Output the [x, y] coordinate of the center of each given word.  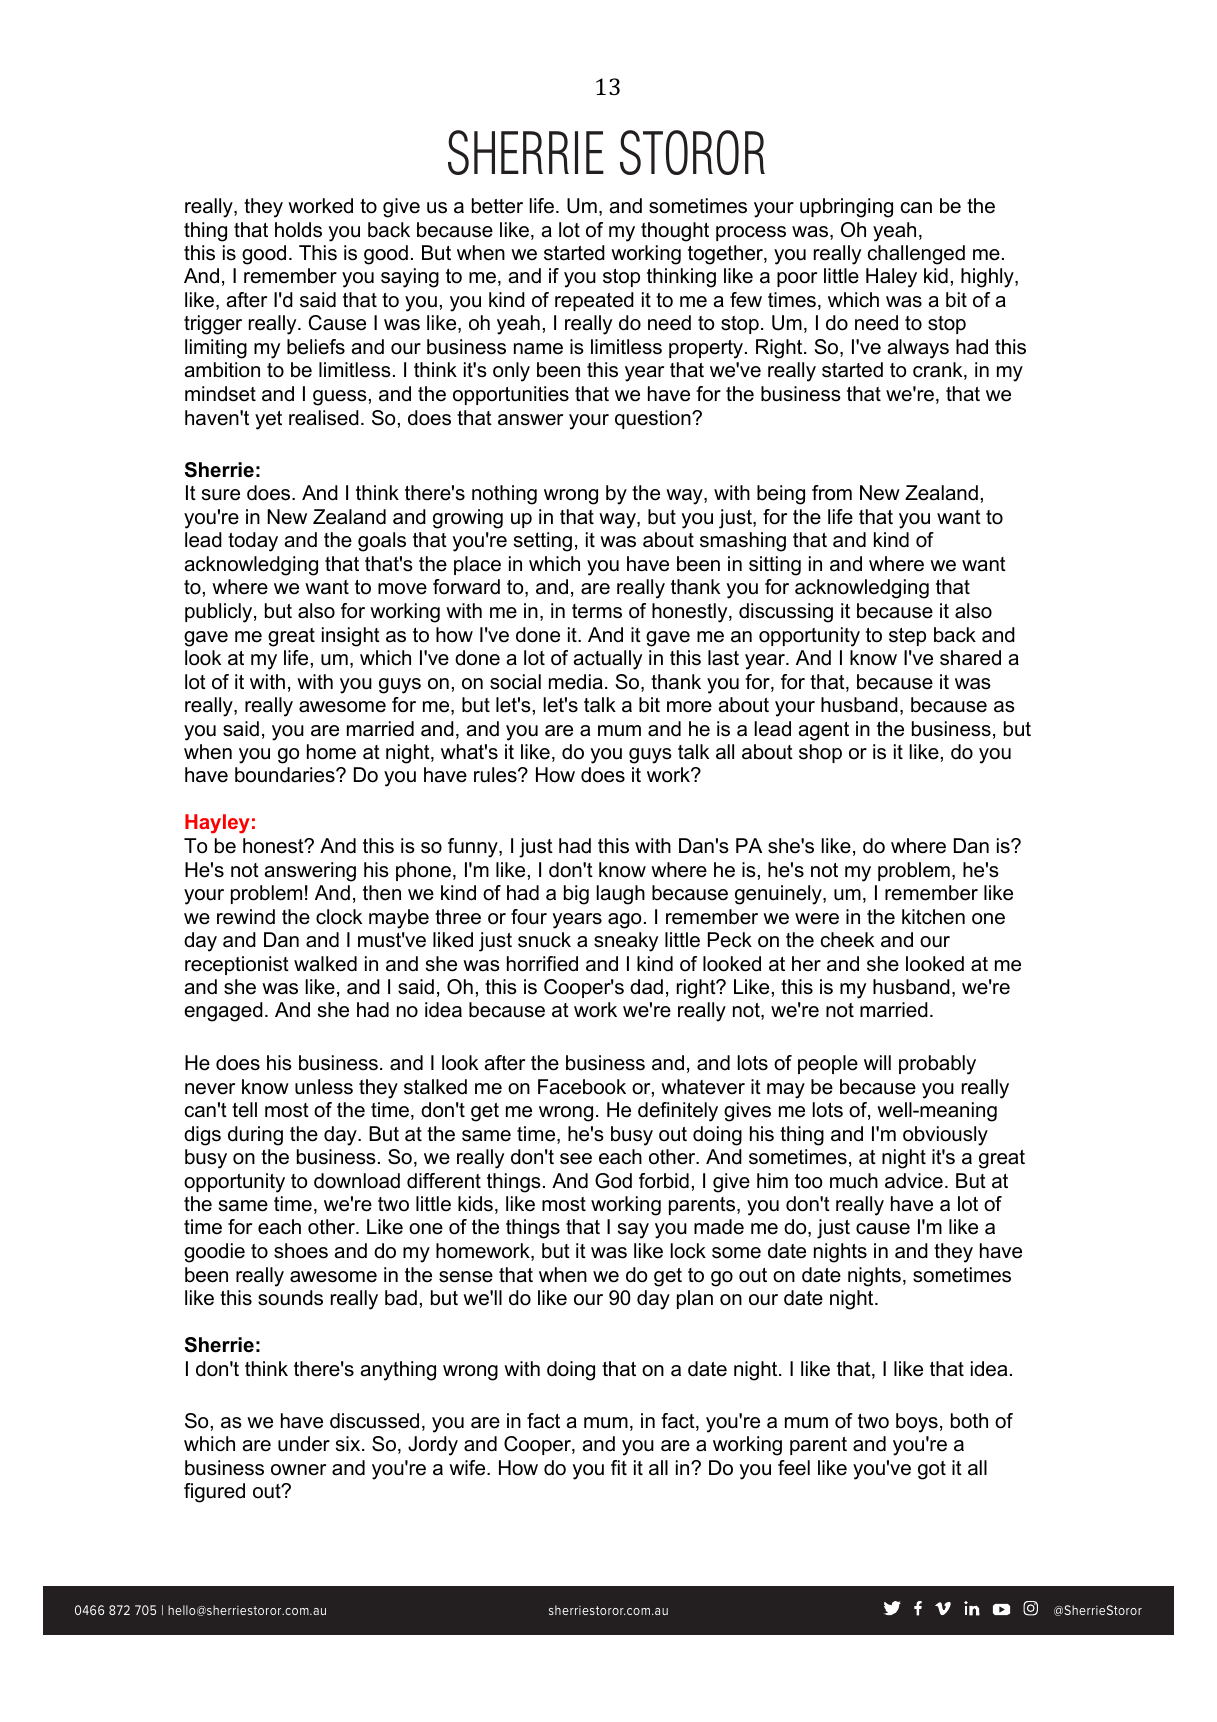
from [832, 493]
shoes [301, 1251]
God [613, 1181]
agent [824, 731]
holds [298, 230]
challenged [916, 255]
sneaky [626, 942]
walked [325, 964]
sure [221, 495]
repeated [594, 301]
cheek [847, 940]
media [576, 682]
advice [914, 1181]
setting [543, 542]
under [304, 1444]
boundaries [286, 775]
